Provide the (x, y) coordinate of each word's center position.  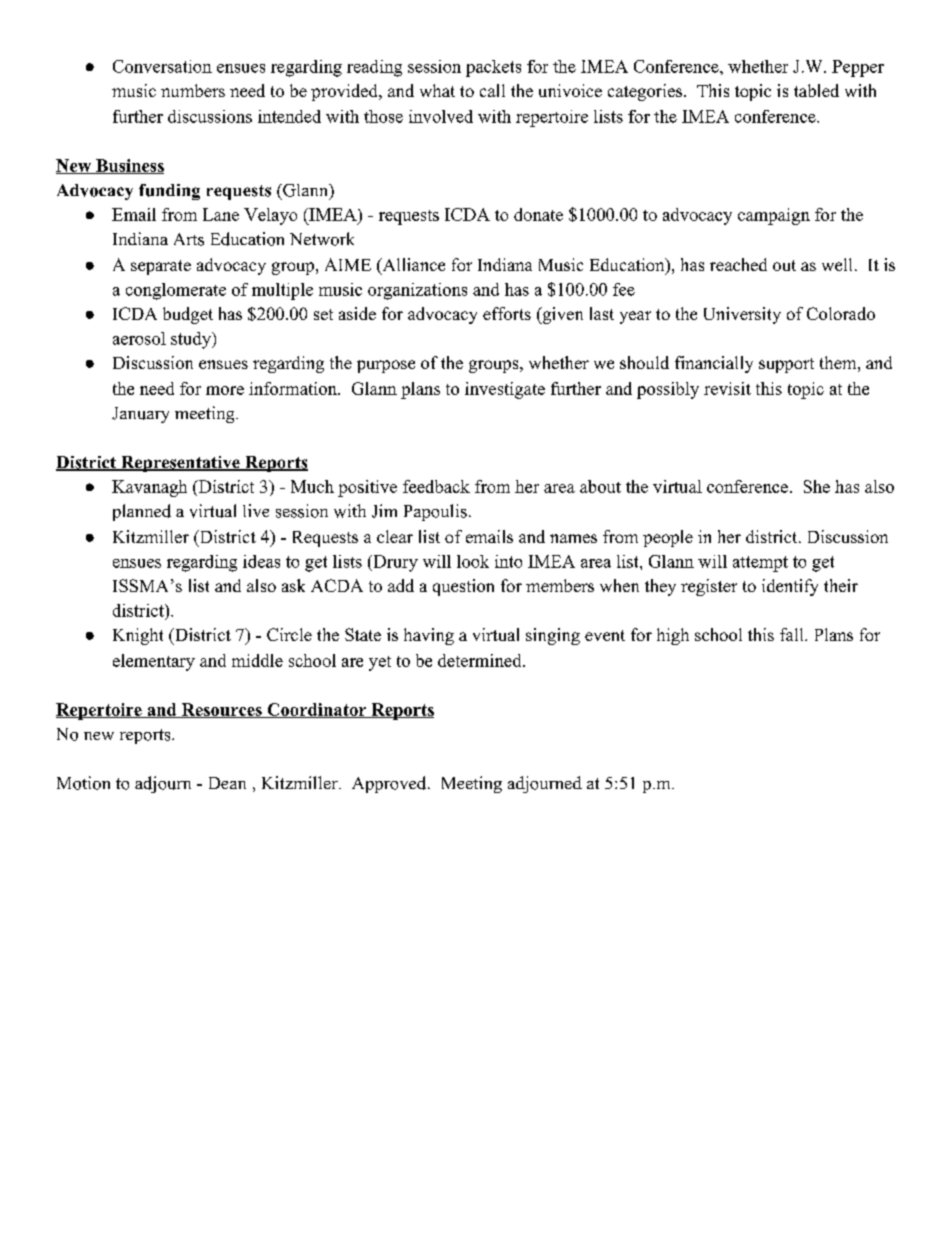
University (742, 315)
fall (793, 634)
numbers (193, 90)
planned (142, 512)
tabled (816, 90)
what (437, 90)
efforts (507, 313)
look (473, 561)
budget (188, 315)
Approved (389, 784)
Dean (227, 783)
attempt (760, 564)
